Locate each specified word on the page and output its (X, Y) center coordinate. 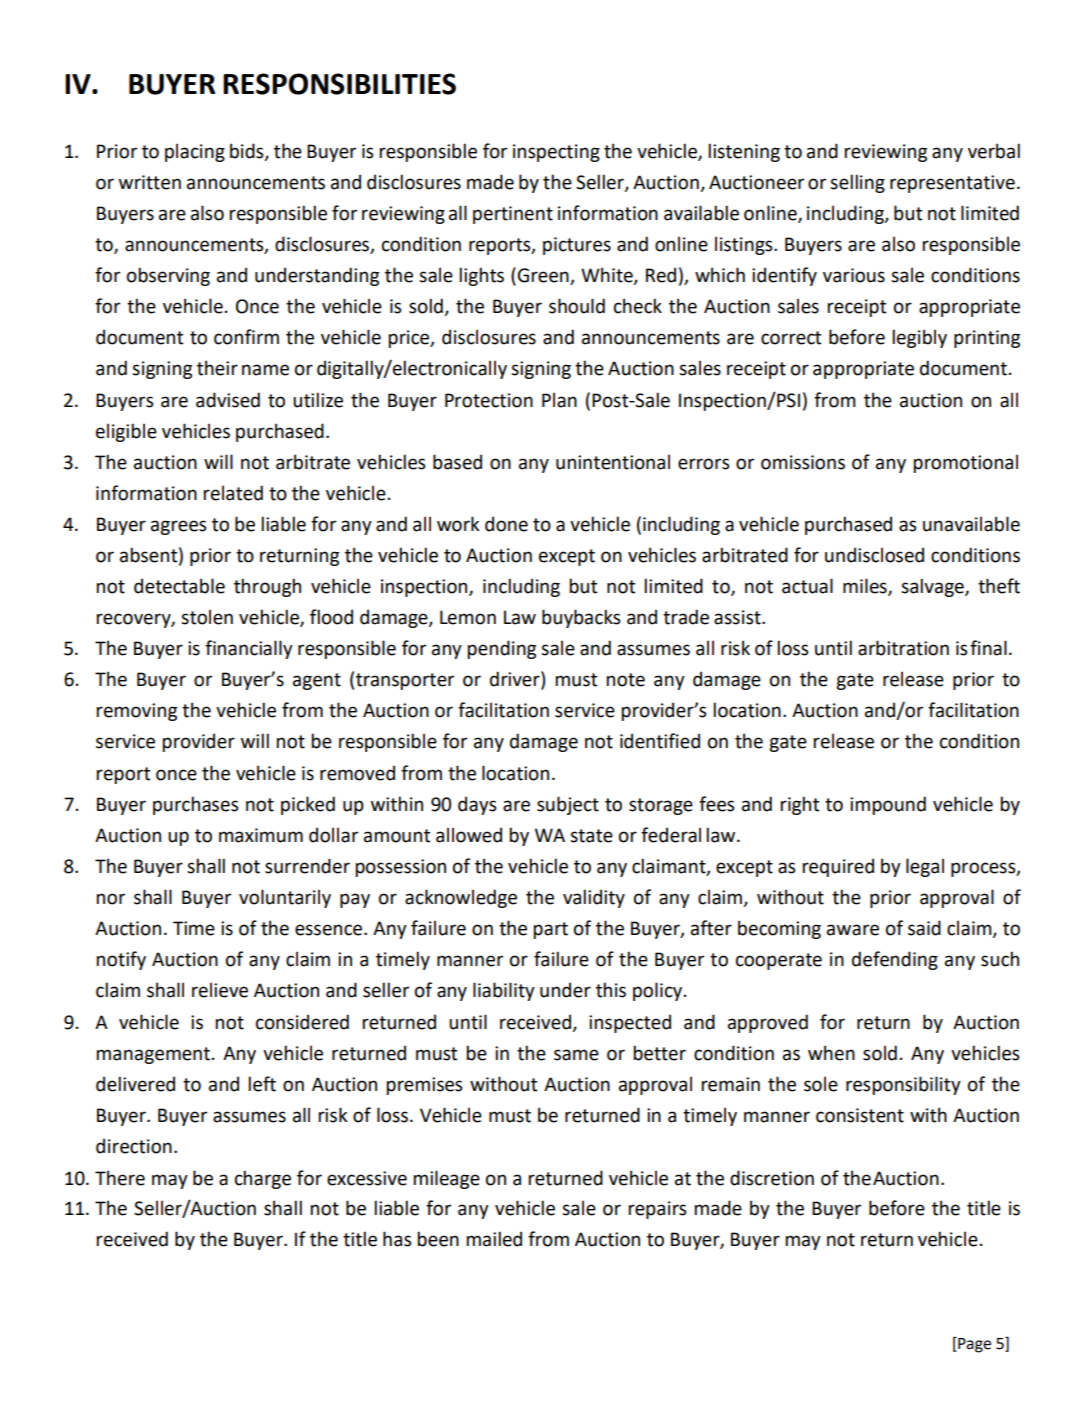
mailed (494, 1239)
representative (952, 184)
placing (195, 152)
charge (263, 1179)
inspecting (556, 153)
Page (973, 1345)
